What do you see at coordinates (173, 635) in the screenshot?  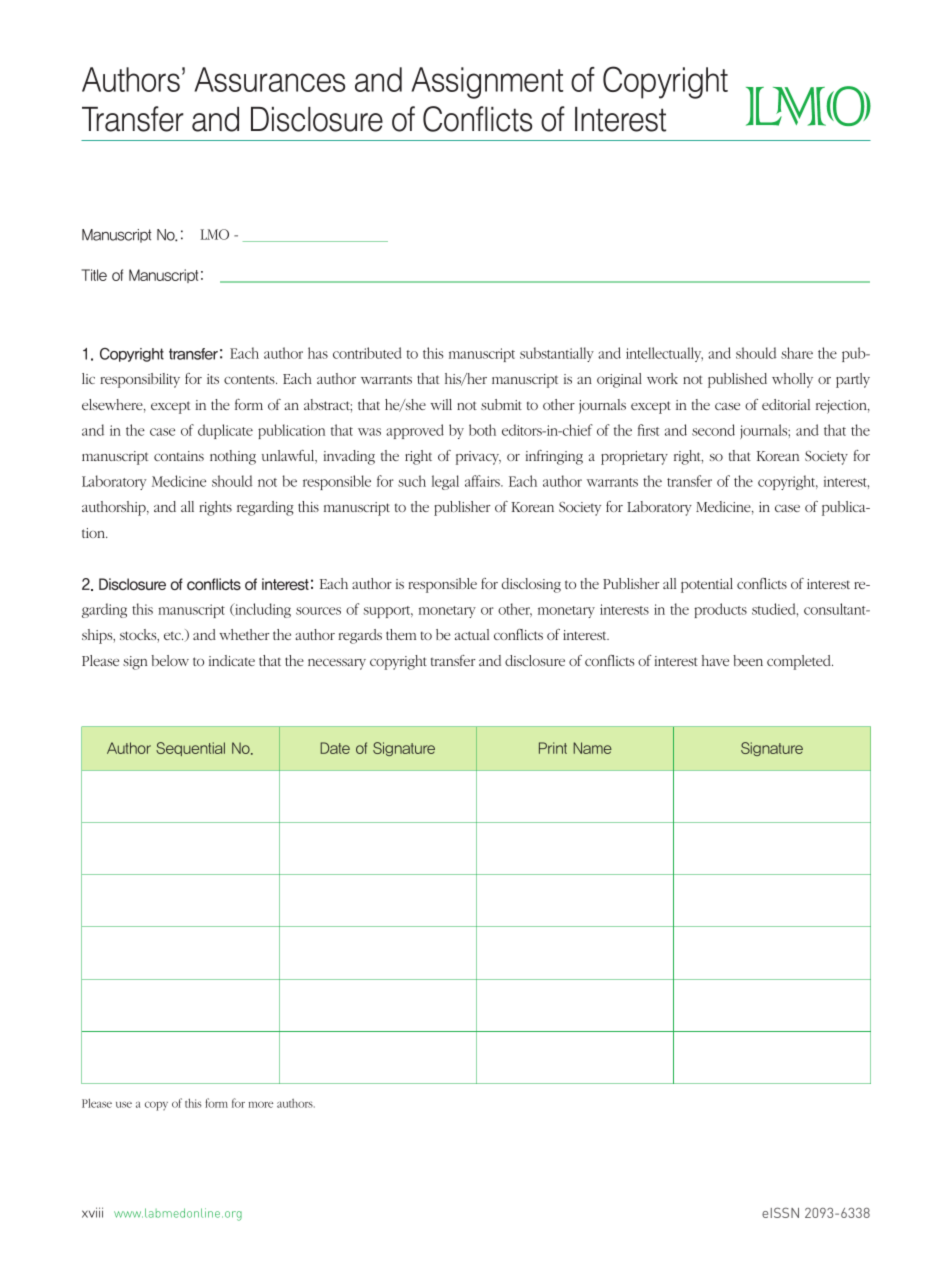 I see `etc` at bounding box center [173, 635].
